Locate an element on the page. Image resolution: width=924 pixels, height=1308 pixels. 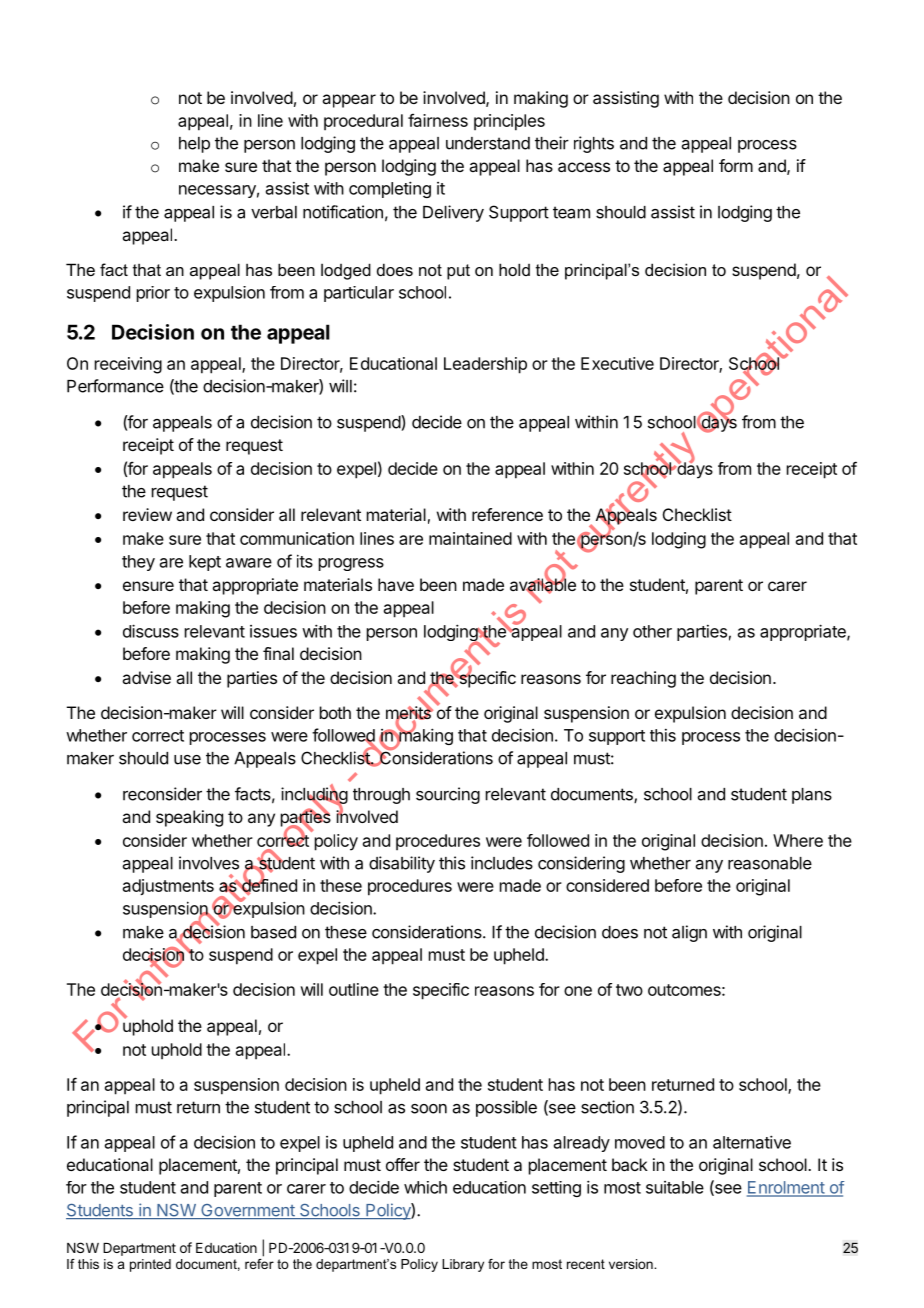
plans is located at coordinates (812, 796).
